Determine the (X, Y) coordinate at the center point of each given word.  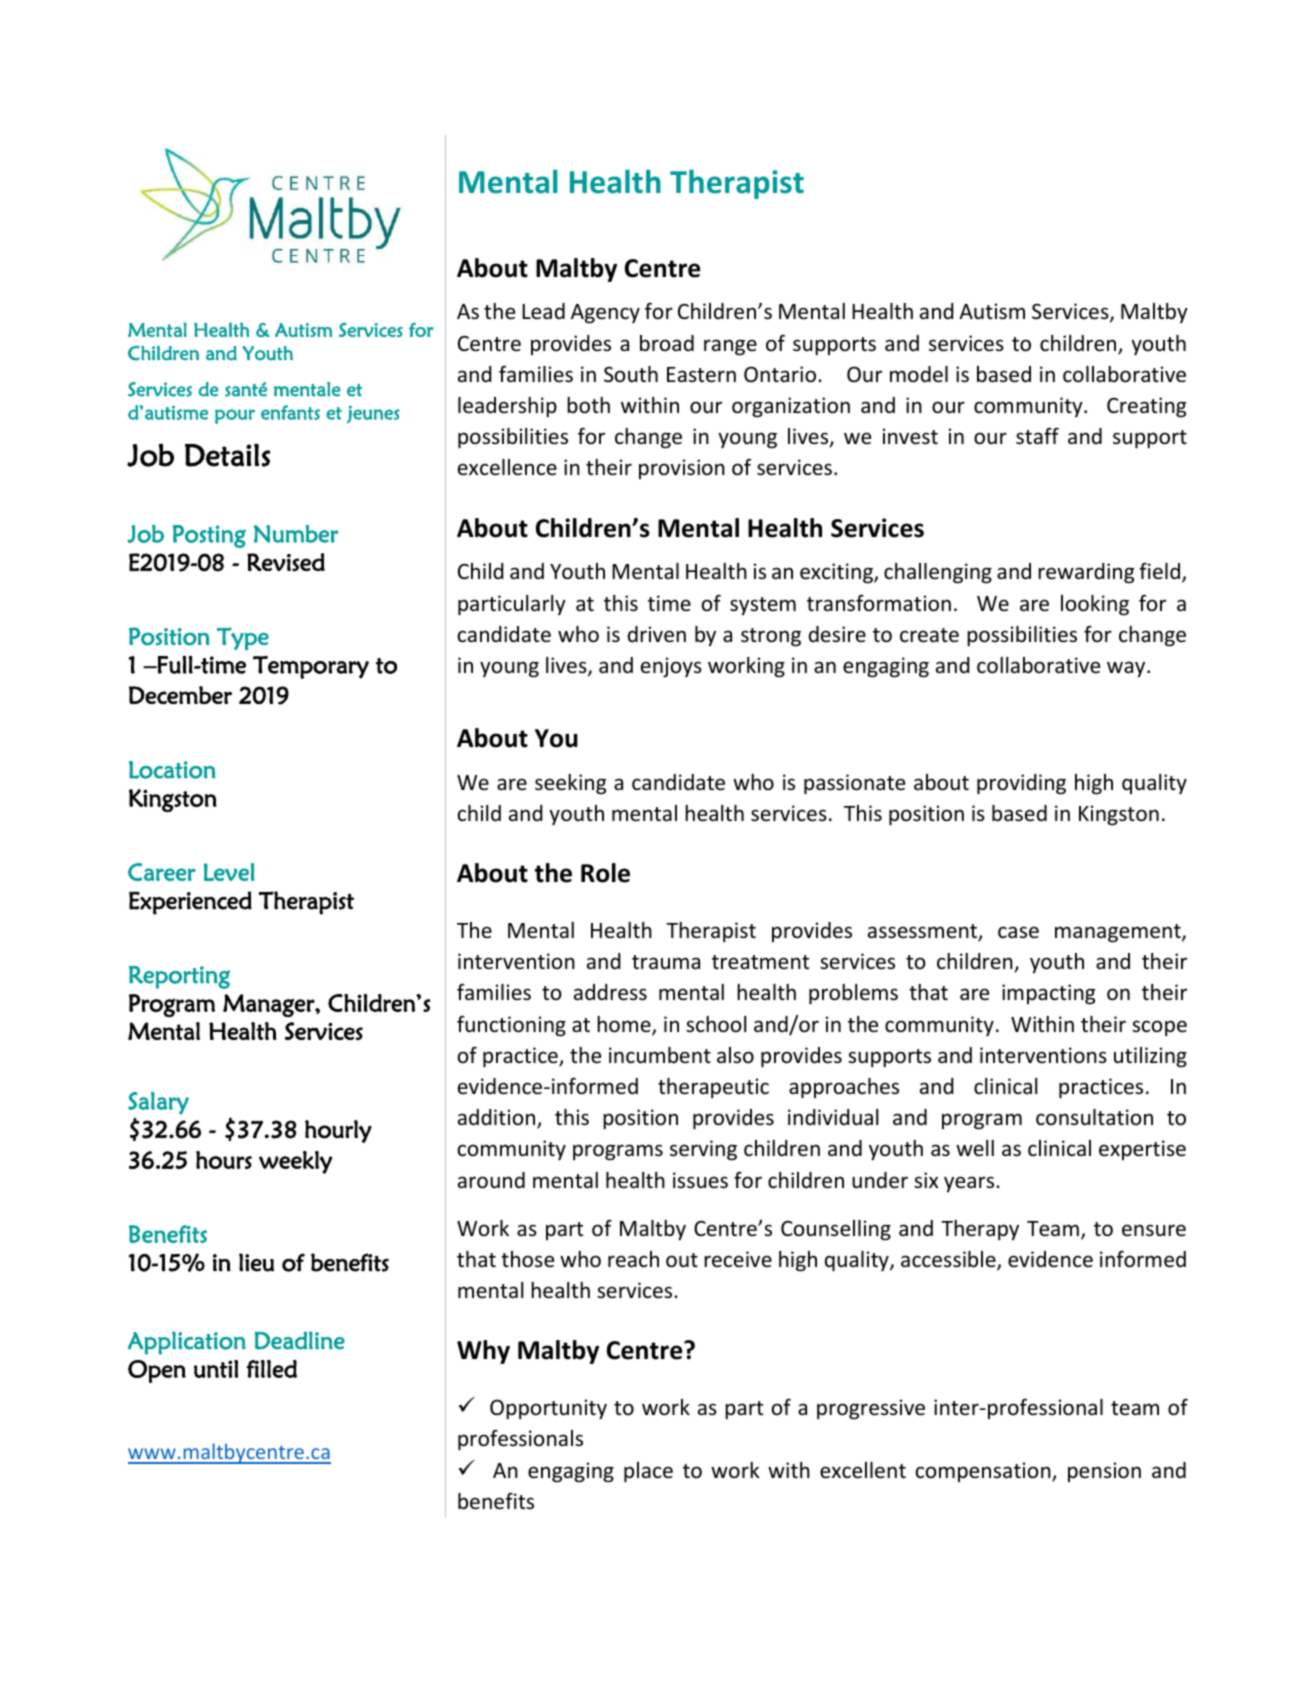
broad (667, 343)
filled (271, 1369)
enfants (290, 412)
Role (605, 873)
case (1018, 932)
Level (229, 872)
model (919, 374)
